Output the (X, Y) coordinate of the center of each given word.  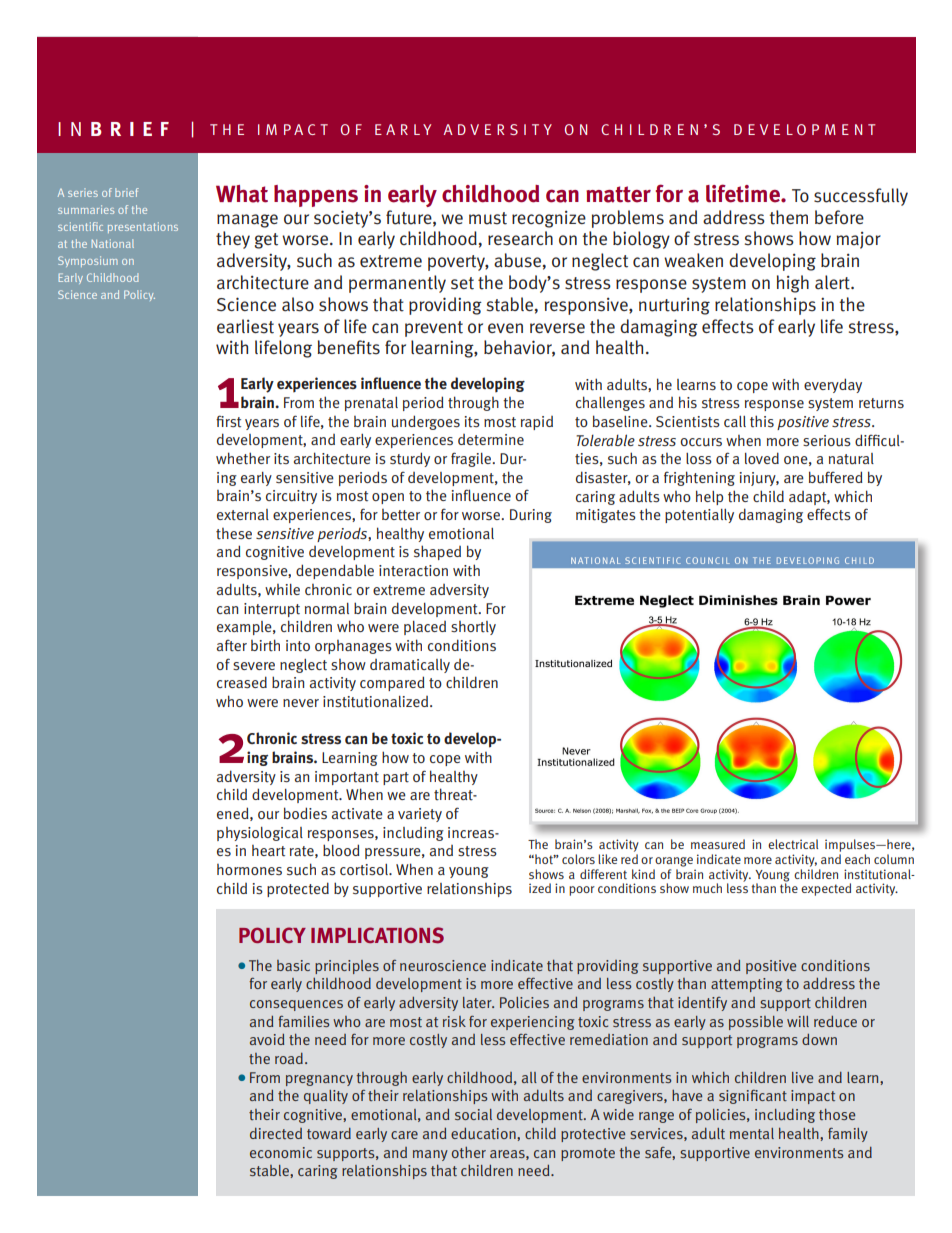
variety (420, 815)
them (788, 217)
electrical (793, 844)
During (531, 516)
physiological (260, 834)
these (234, 534)
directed (276, 1133)
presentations (143, 227)
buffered (836, 477)
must (488, 218)
